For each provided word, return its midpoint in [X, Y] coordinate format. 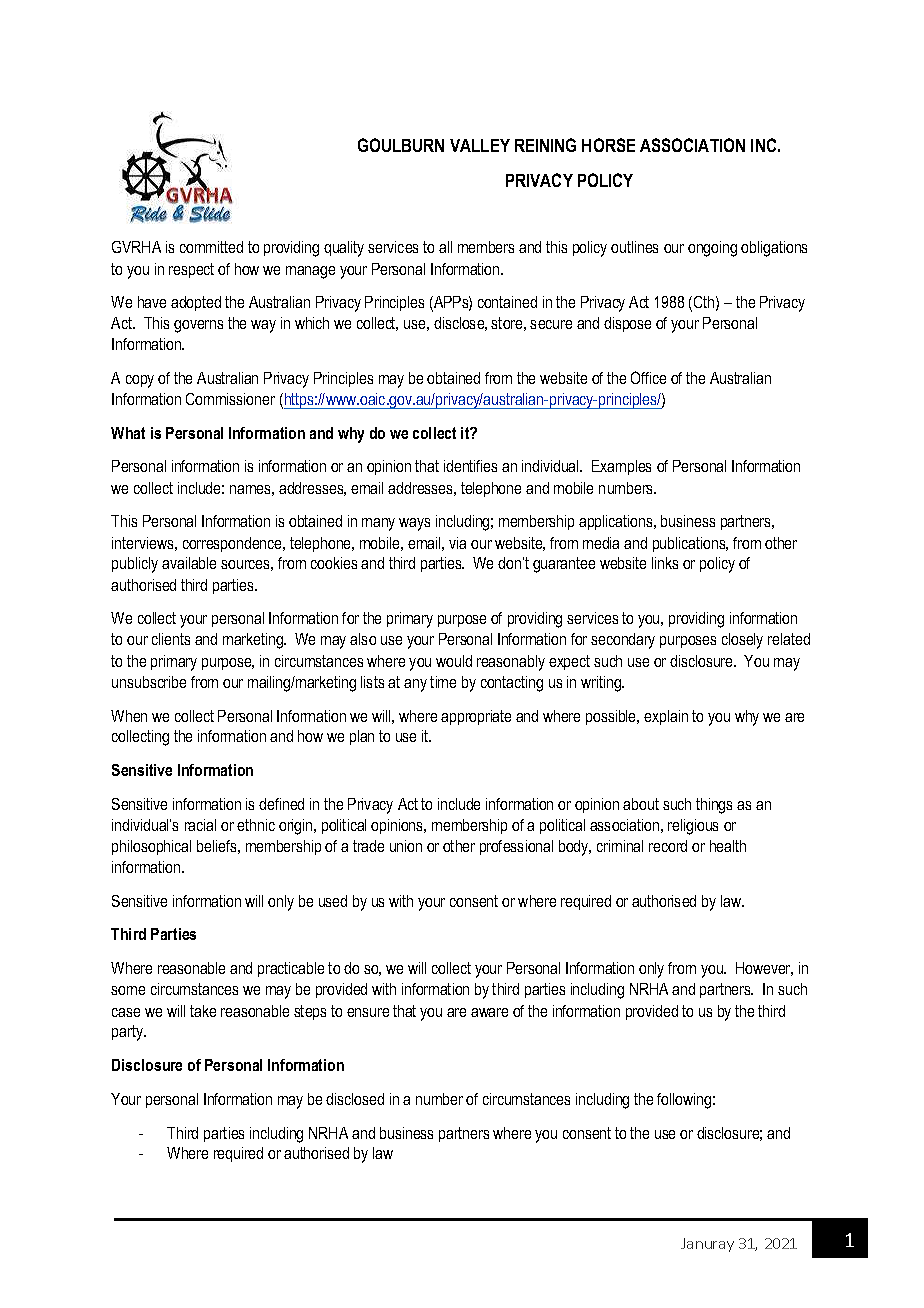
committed [211, 247]
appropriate [476, 717]
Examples [621, 467]
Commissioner [230, 399]
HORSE [608, 145]
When [129, 716]
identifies [470, 466]
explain [666, 717]
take [203, 1011]
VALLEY [480, 145]
